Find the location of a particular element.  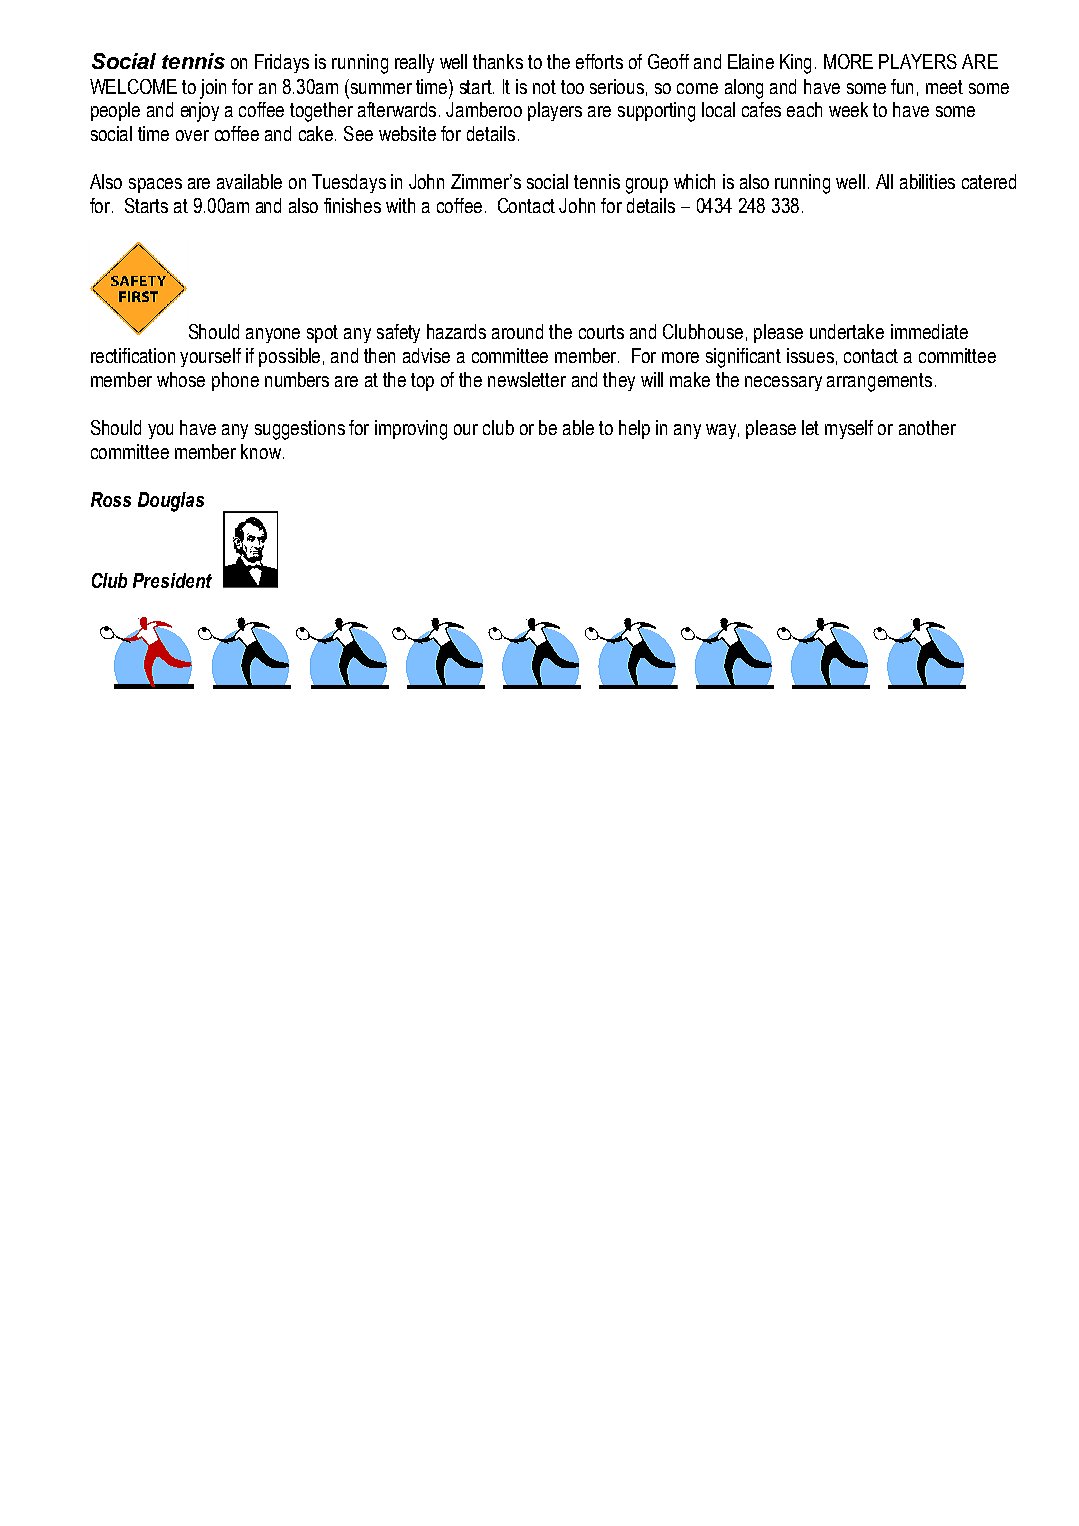

anyone is located at coordinates (273, 335).
